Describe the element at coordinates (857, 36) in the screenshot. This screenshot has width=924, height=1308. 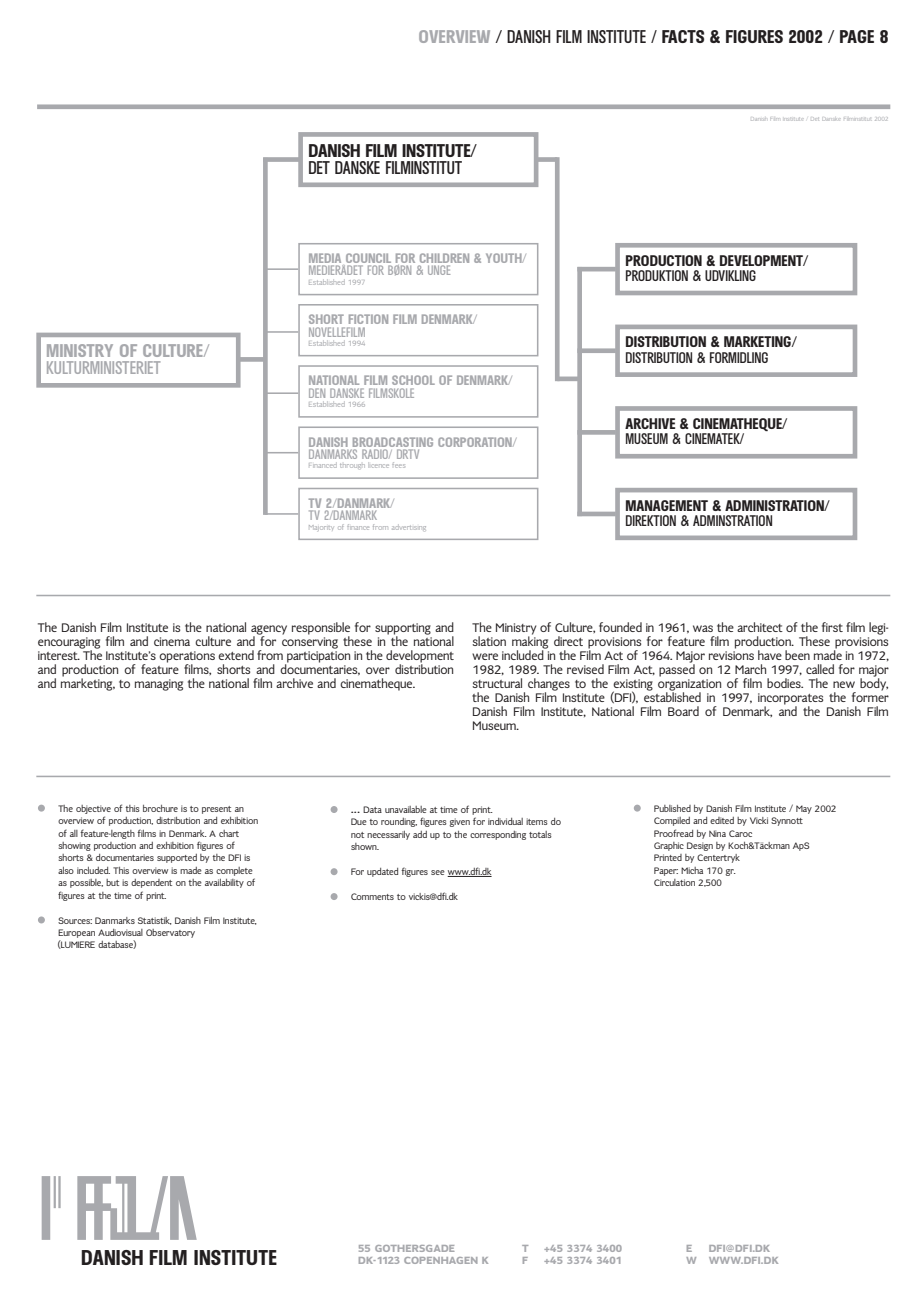
I see `PAGE` at that location.
